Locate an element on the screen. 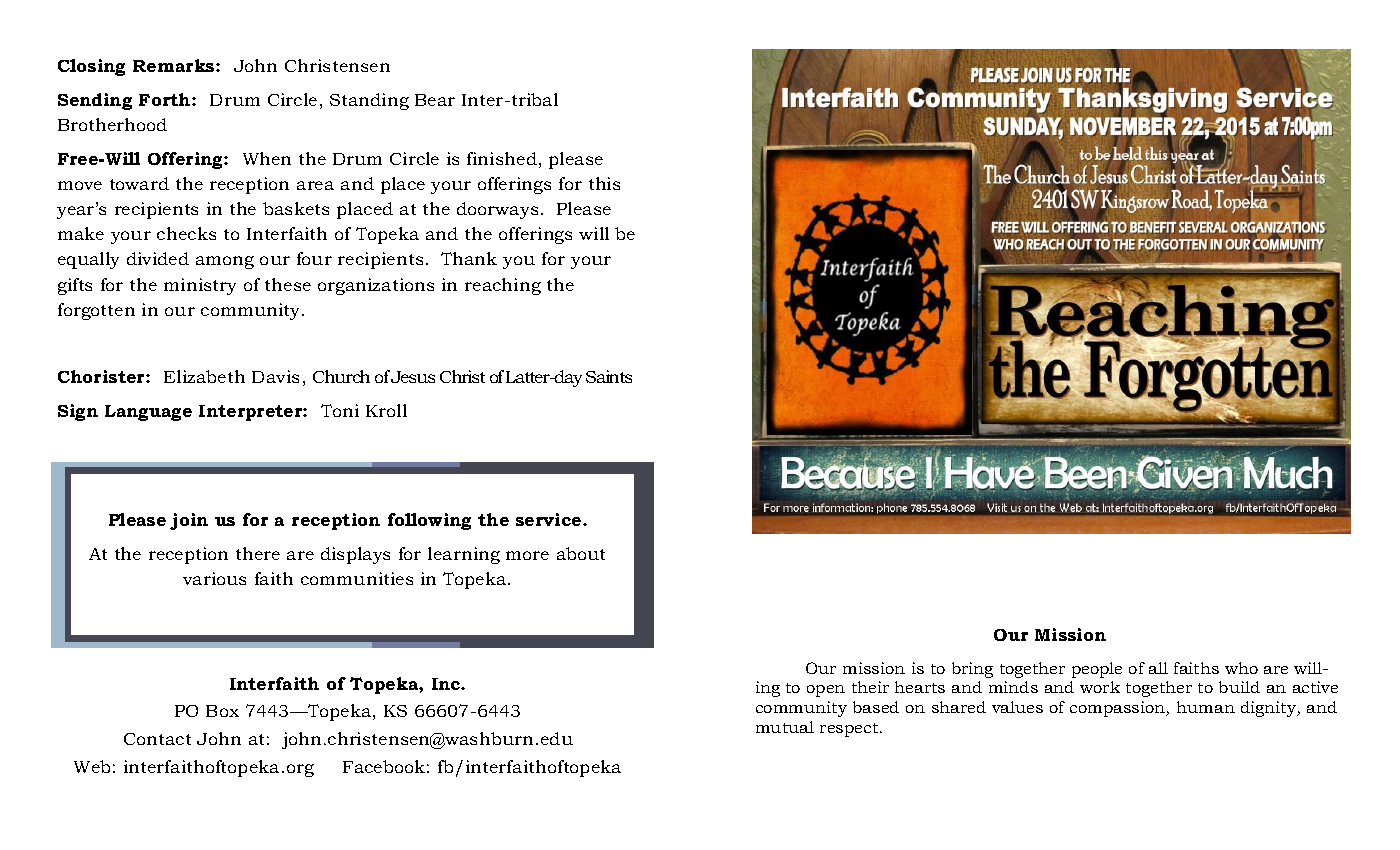  mutual is located at coordinates (785, 727).
